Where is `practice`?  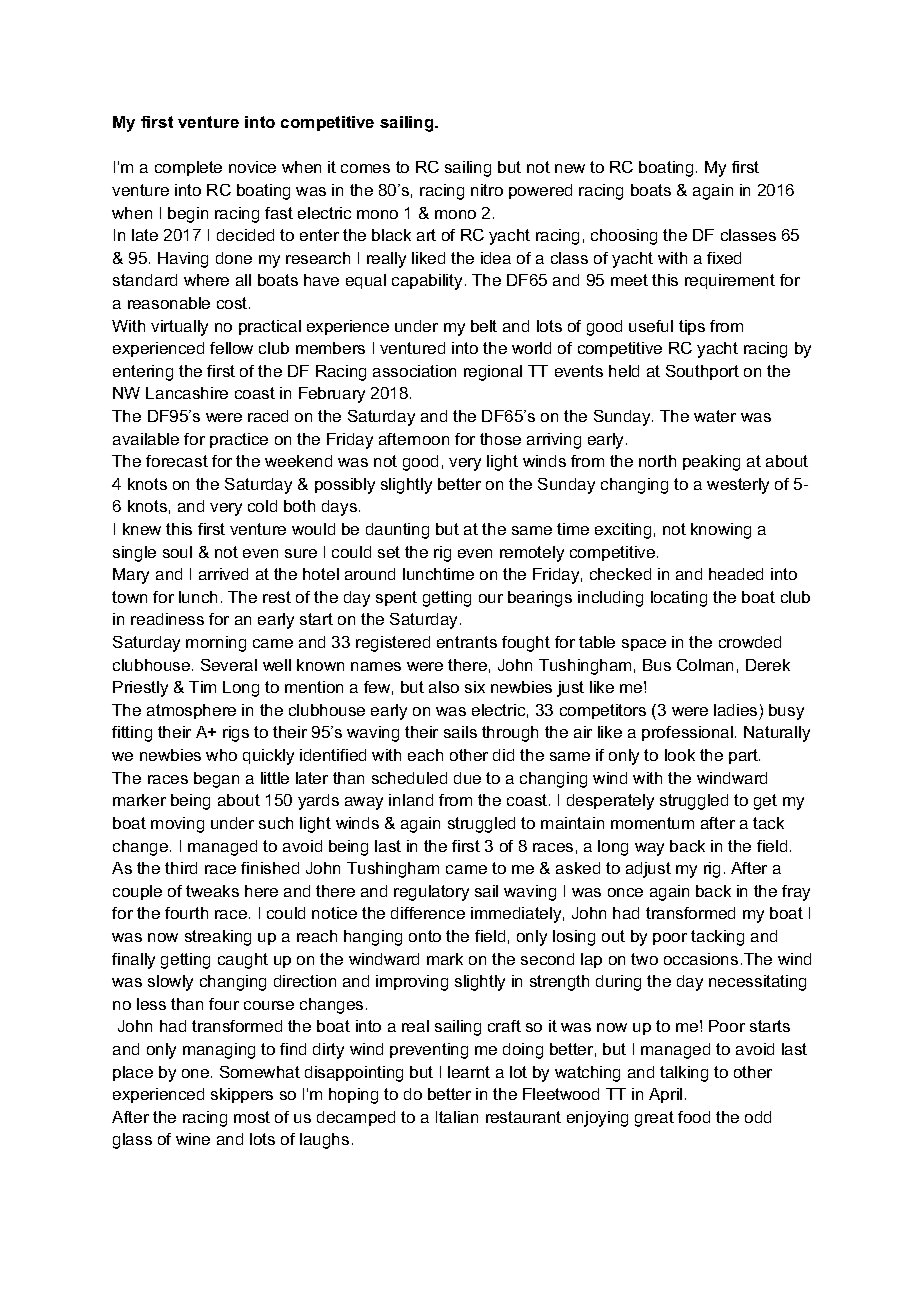 practice is located at coordinates (239, 440).
